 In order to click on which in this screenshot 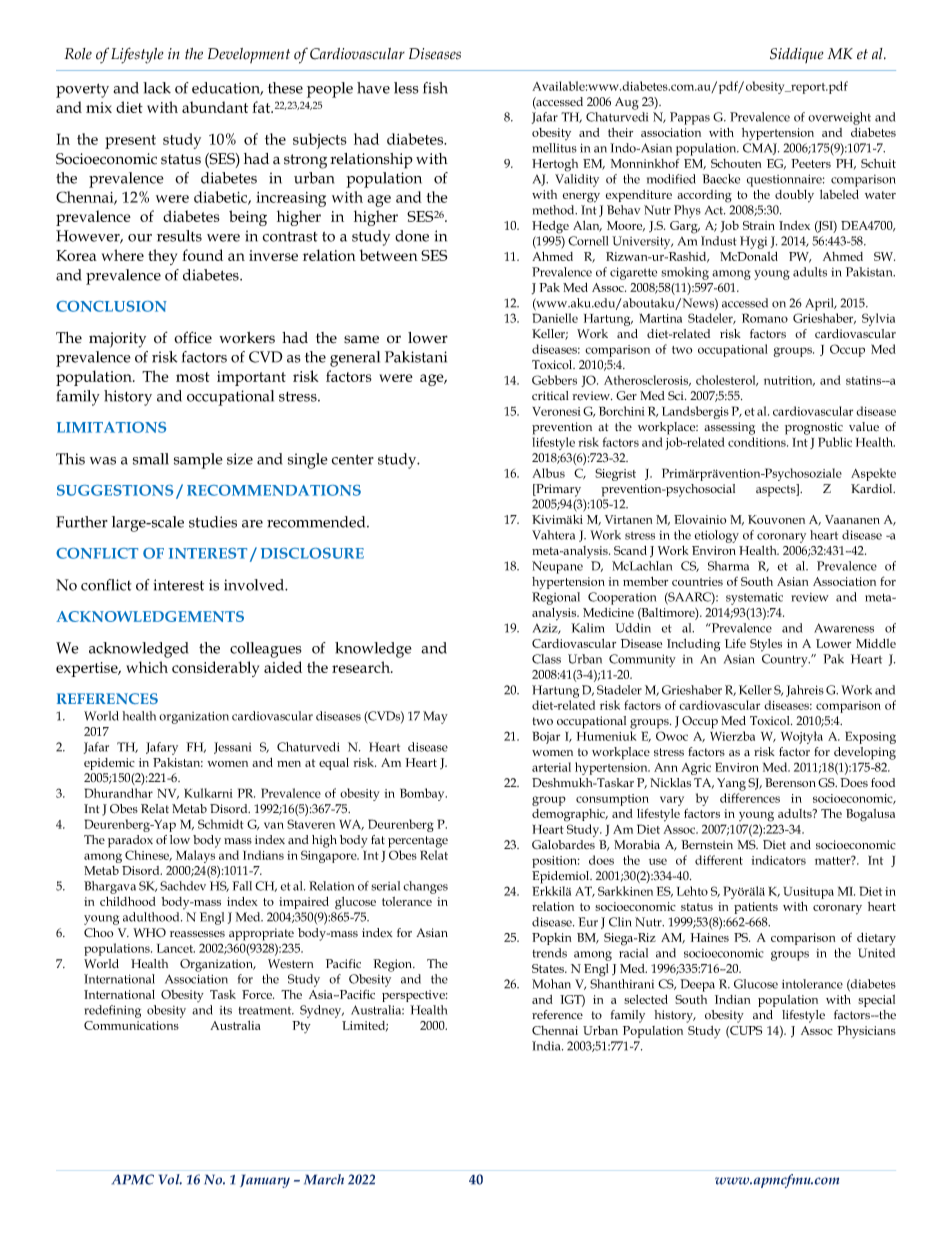, I will do `click(147, 667)`.
